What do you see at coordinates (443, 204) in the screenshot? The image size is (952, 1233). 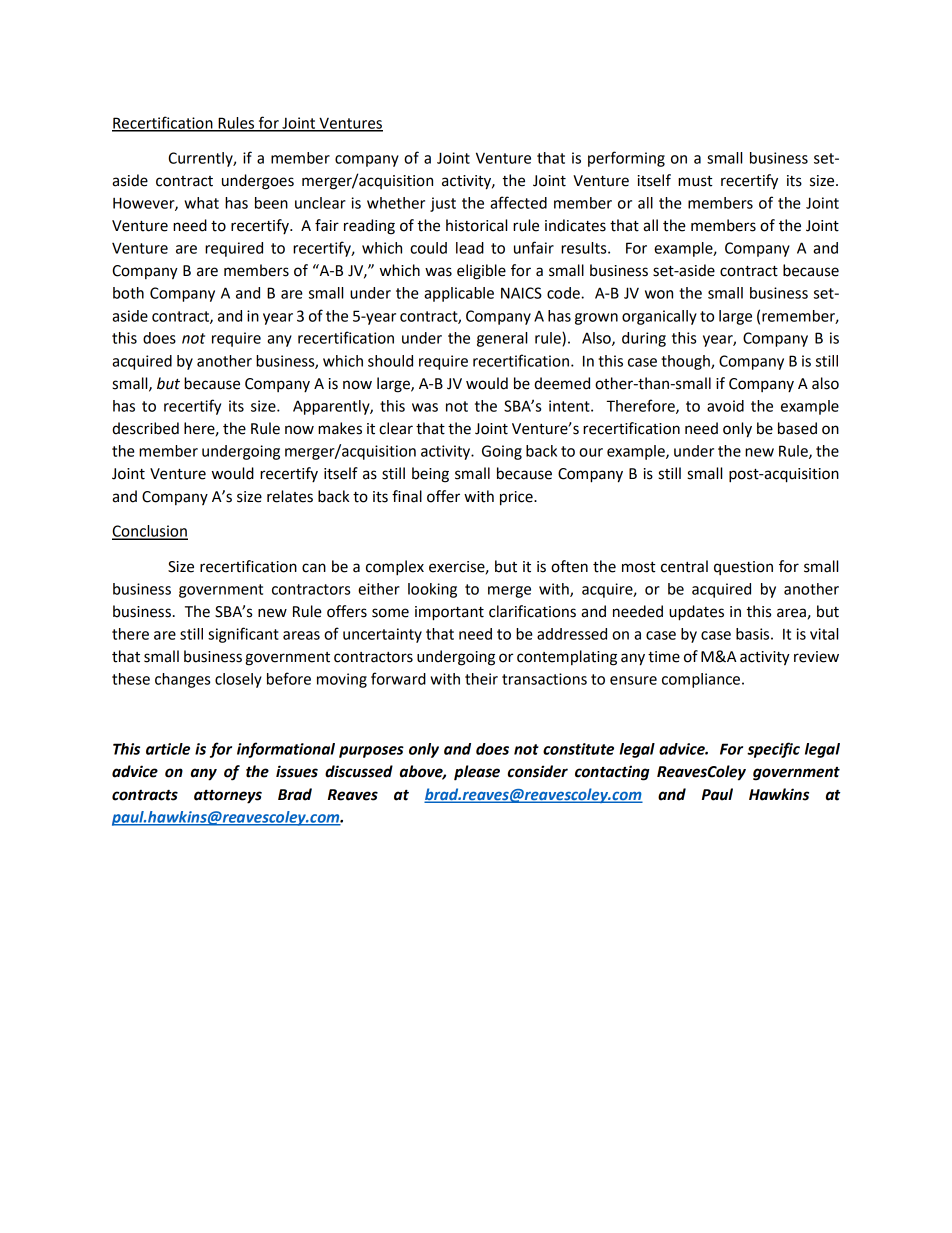 I see `just` at bounding box center [443, 204].
